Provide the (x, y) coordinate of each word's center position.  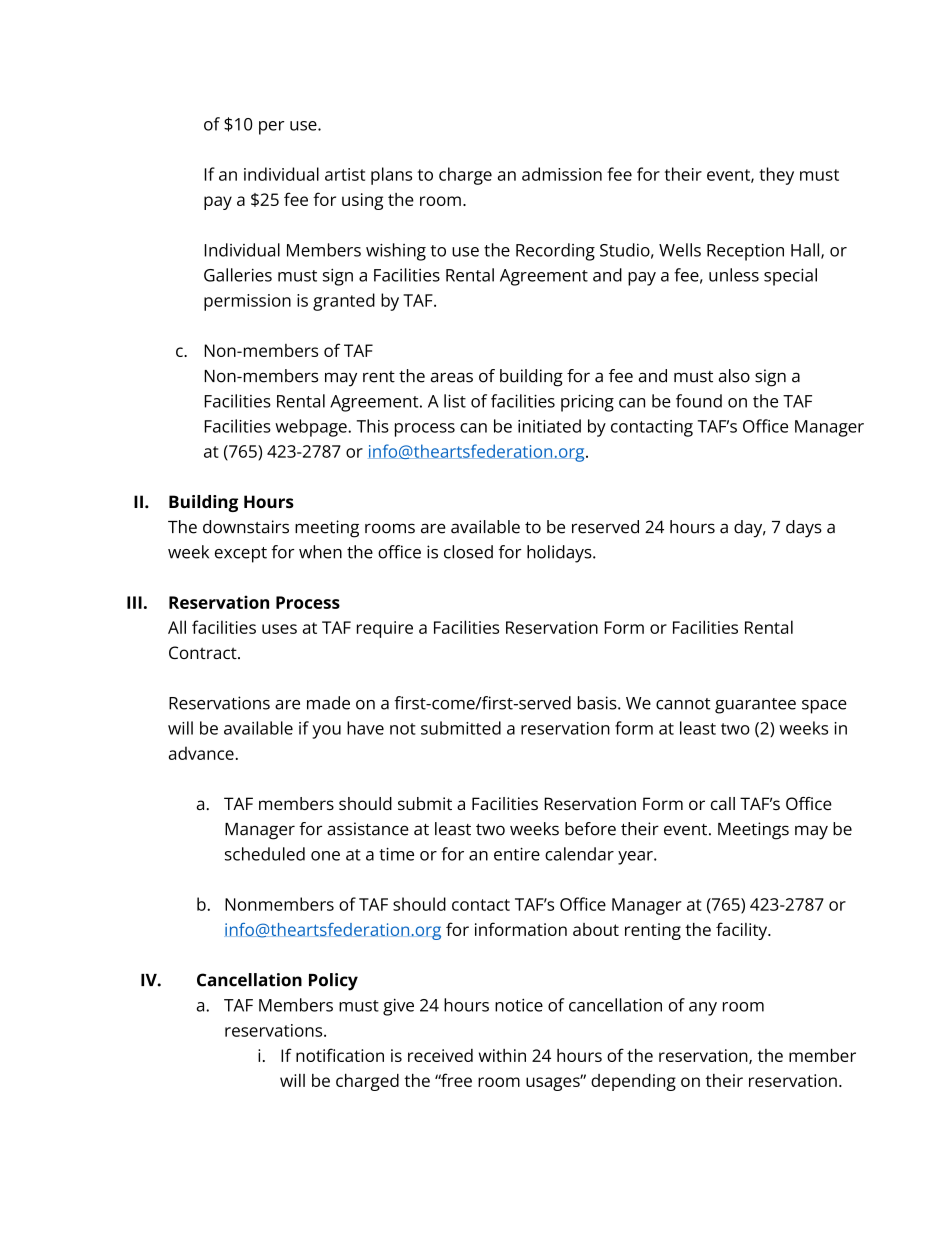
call (723, 803)
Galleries (238, 275)
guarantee (755, 706)
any (703, 1009)
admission (562, 174)
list (455, 401)
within (502, 1055)
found (699, 401)
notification (340, 1055)
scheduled (265, 854)
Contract (204, 652)
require (385, 629)
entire (517, 854)
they (776, 176)
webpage (312, 428)
